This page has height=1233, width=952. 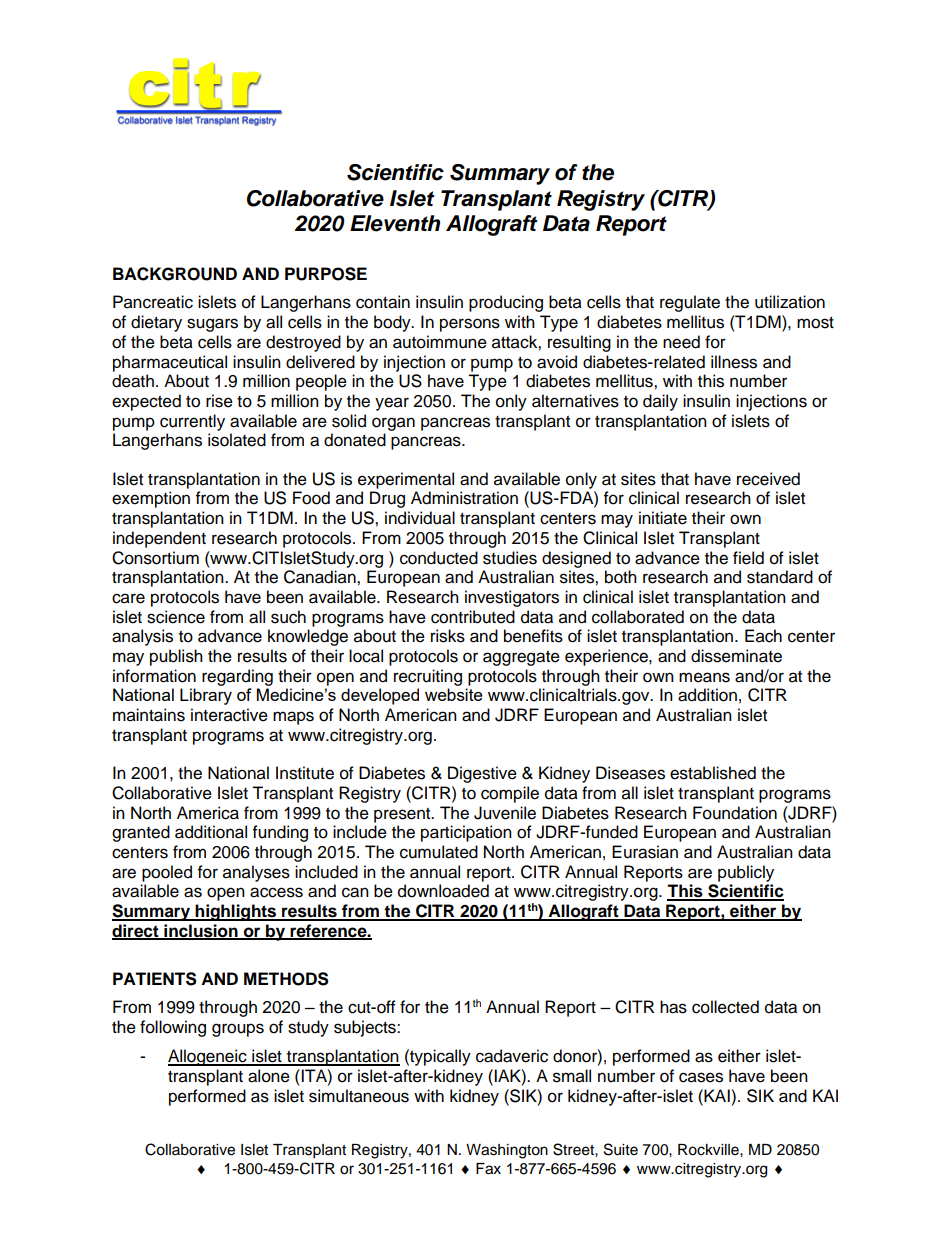 I want to click on received, so click(x=768, y=479).
